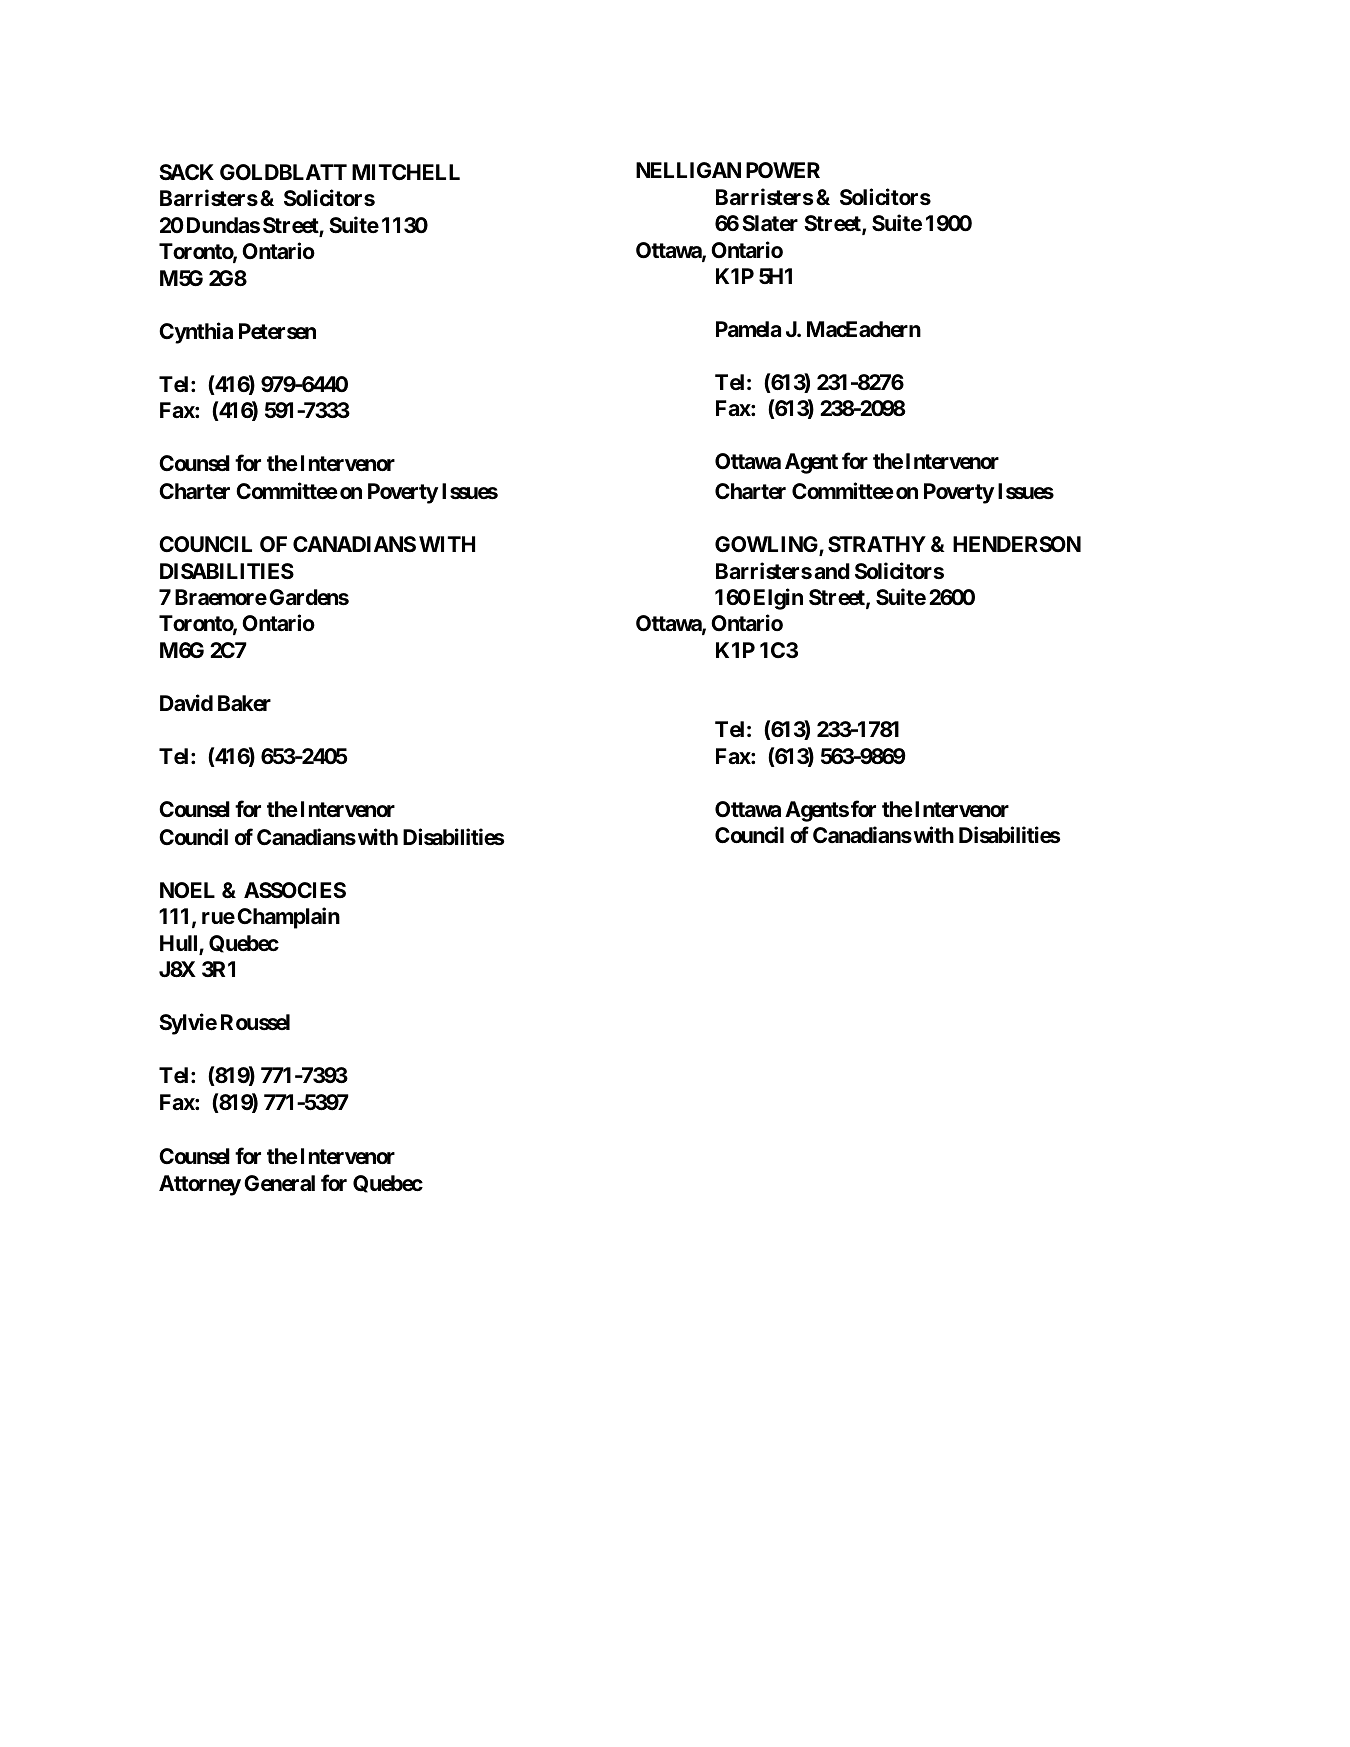 This screenshot has height=1747, width=1350. What do you see at coordinates (1017, 544) in the screenshot?
I see `HENDERSON` at bounding box center [1017, 544].
